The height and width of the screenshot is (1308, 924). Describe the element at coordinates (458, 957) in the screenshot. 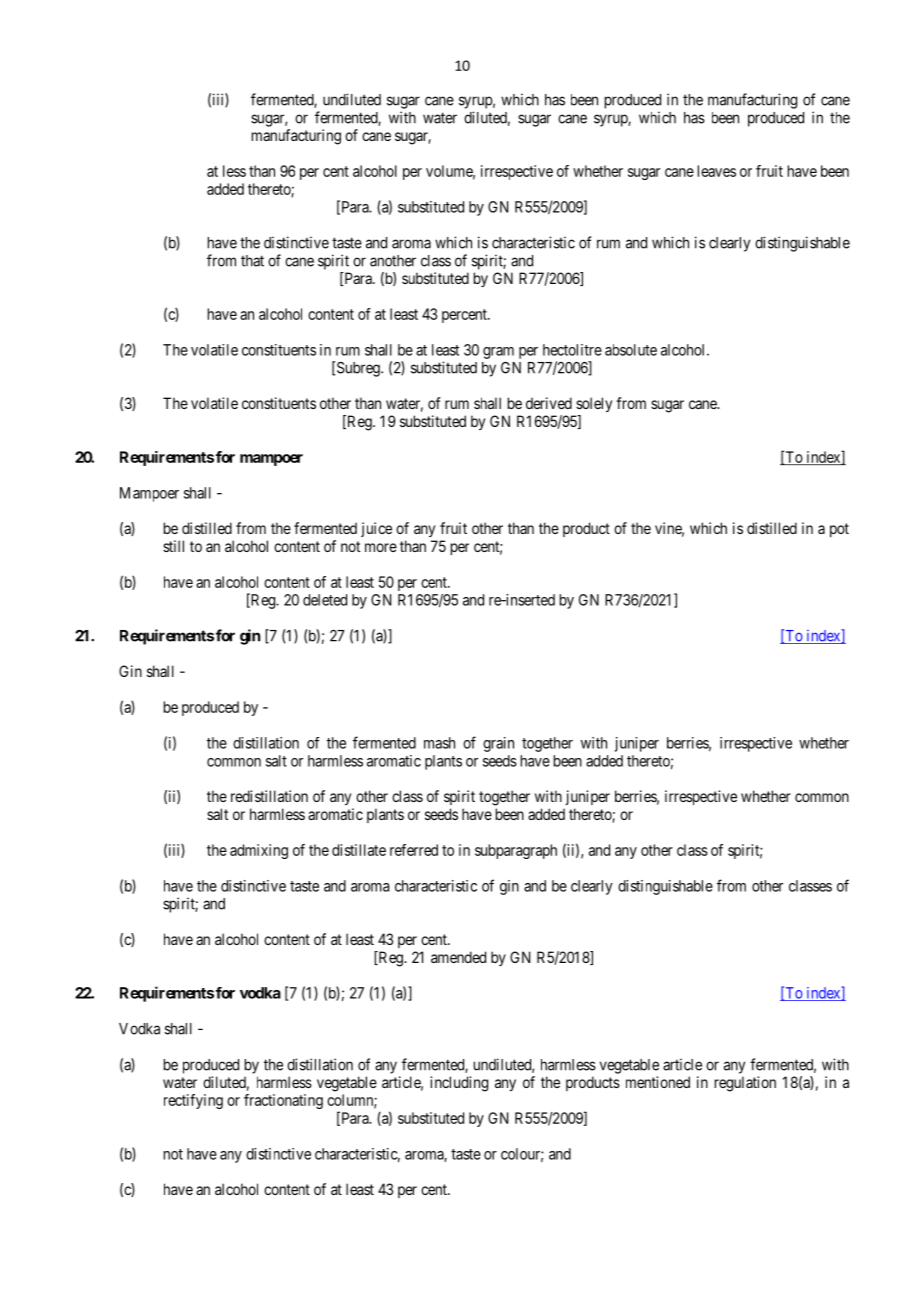

I see `amended` at that location.
